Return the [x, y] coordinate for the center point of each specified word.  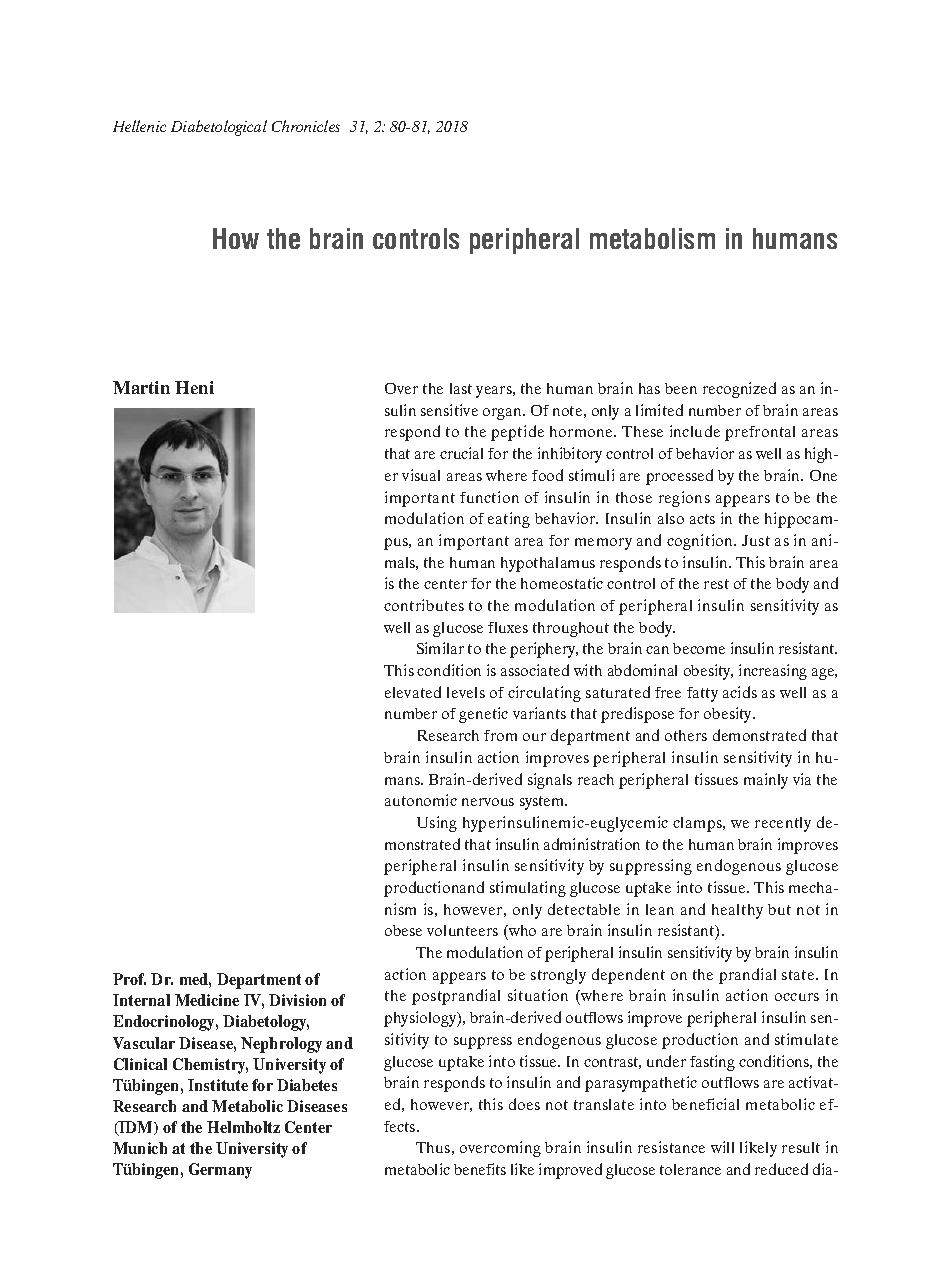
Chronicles [306, 126]
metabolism [652, 238]
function [489, 497]
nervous [488, 802]
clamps [698, 824]
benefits [480, 1169]
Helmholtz [243, 1127]
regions [684, 499]
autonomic [421, 800]
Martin [141, 387]
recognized [739, 390]
